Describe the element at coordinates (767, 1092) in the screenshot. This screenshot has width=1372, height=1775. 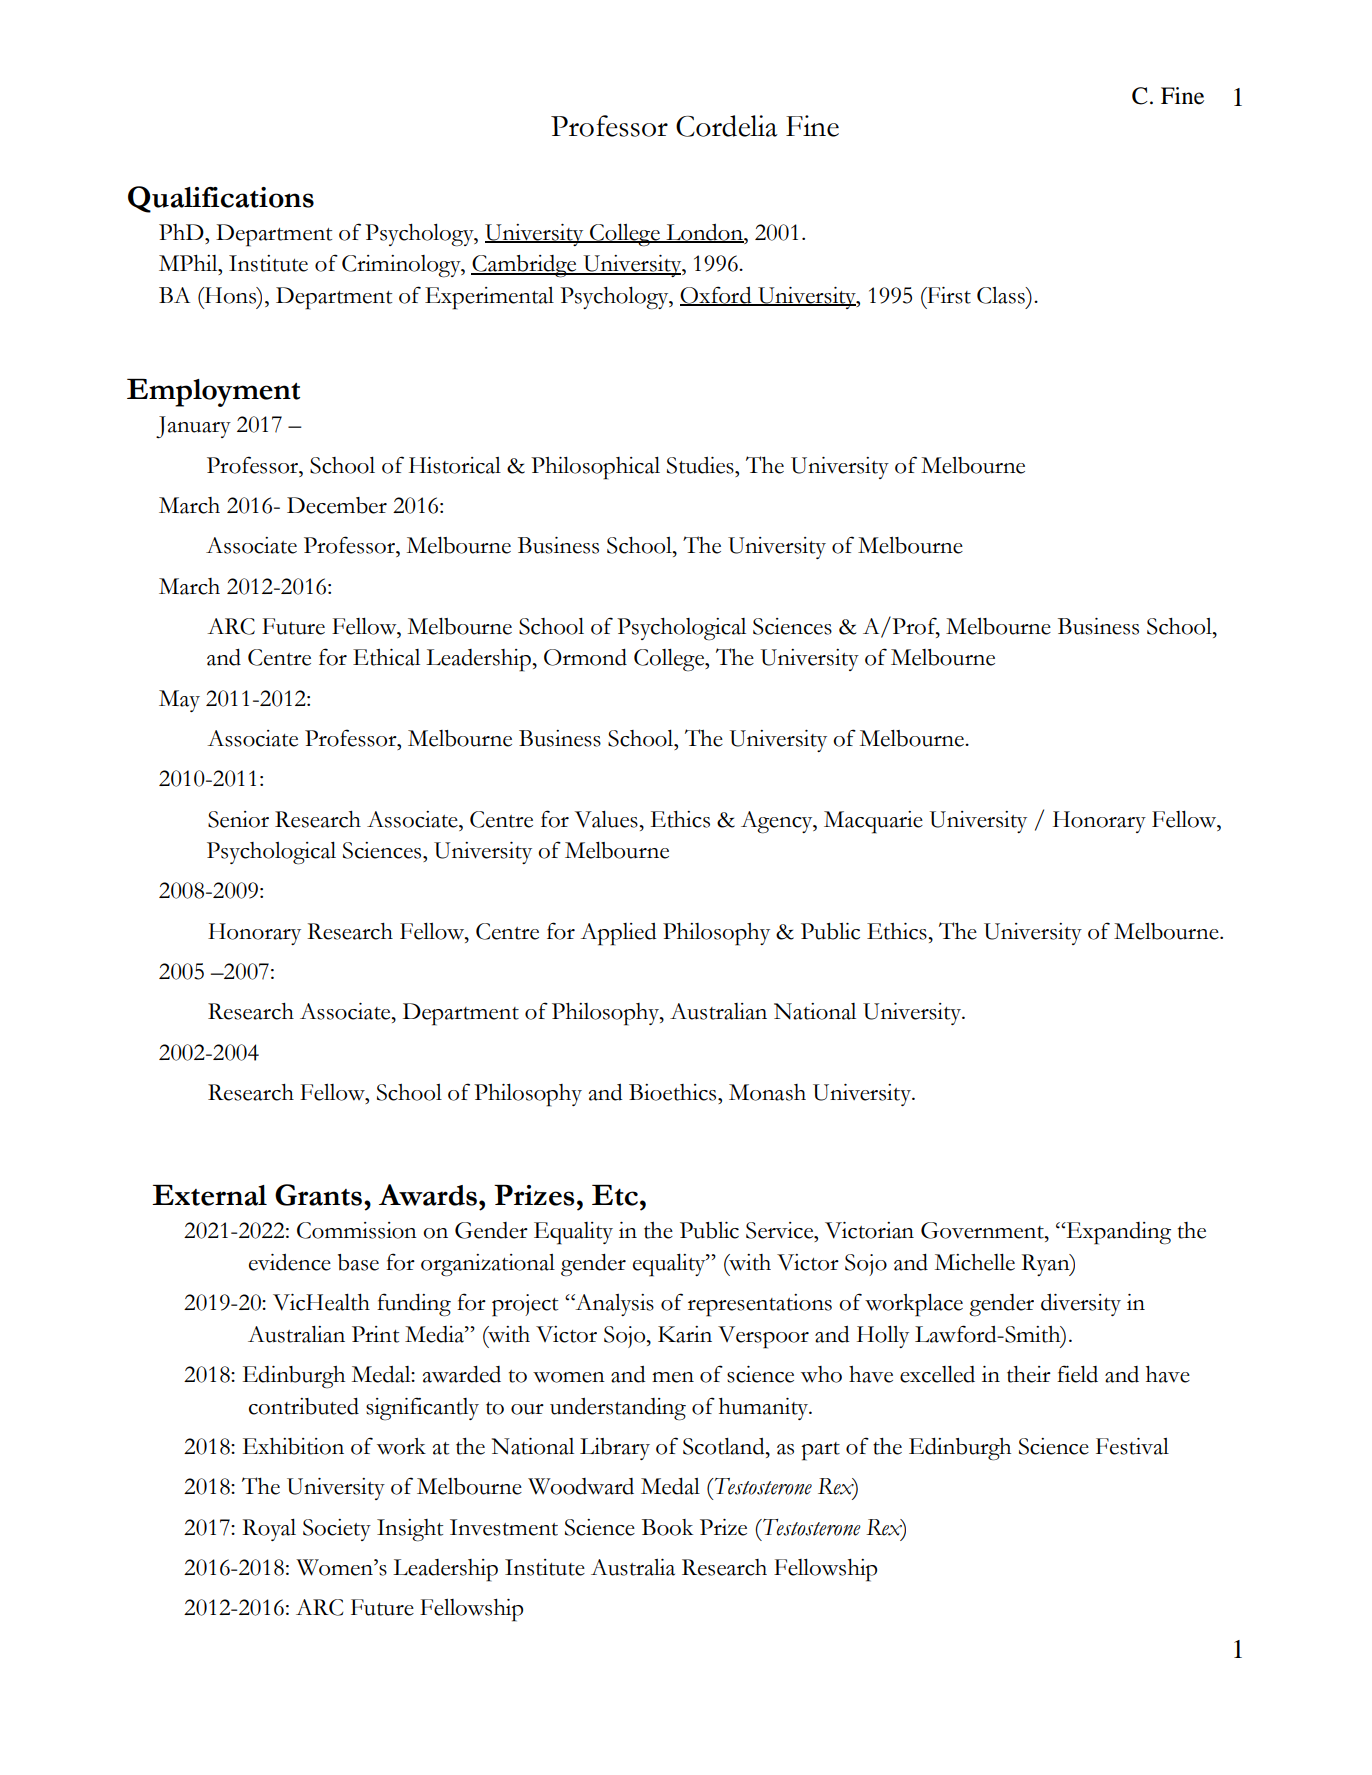
I see `Monash` at that location.
